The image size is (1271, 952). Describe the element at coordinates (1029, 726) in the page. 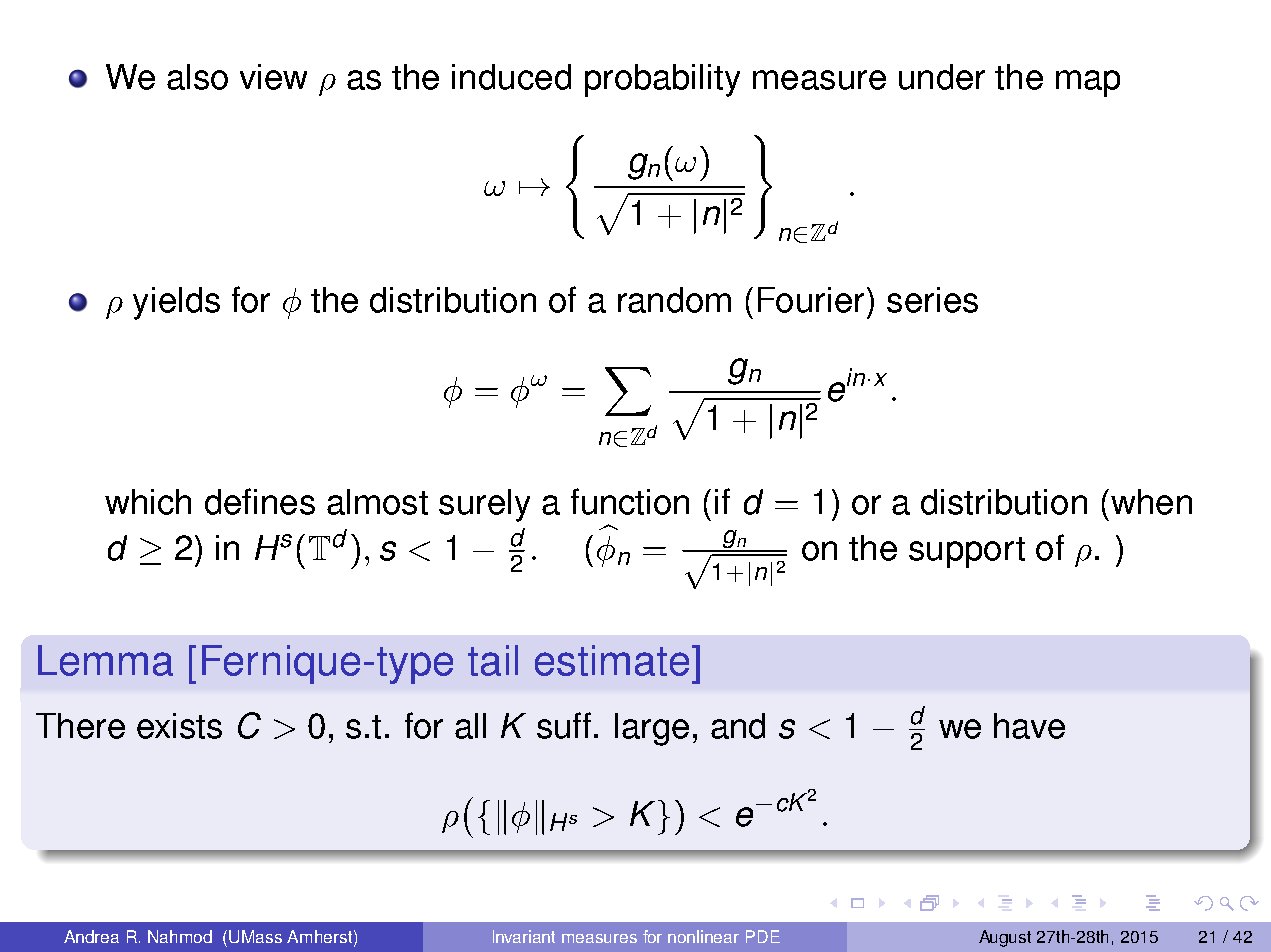

I see `have` at that location.
